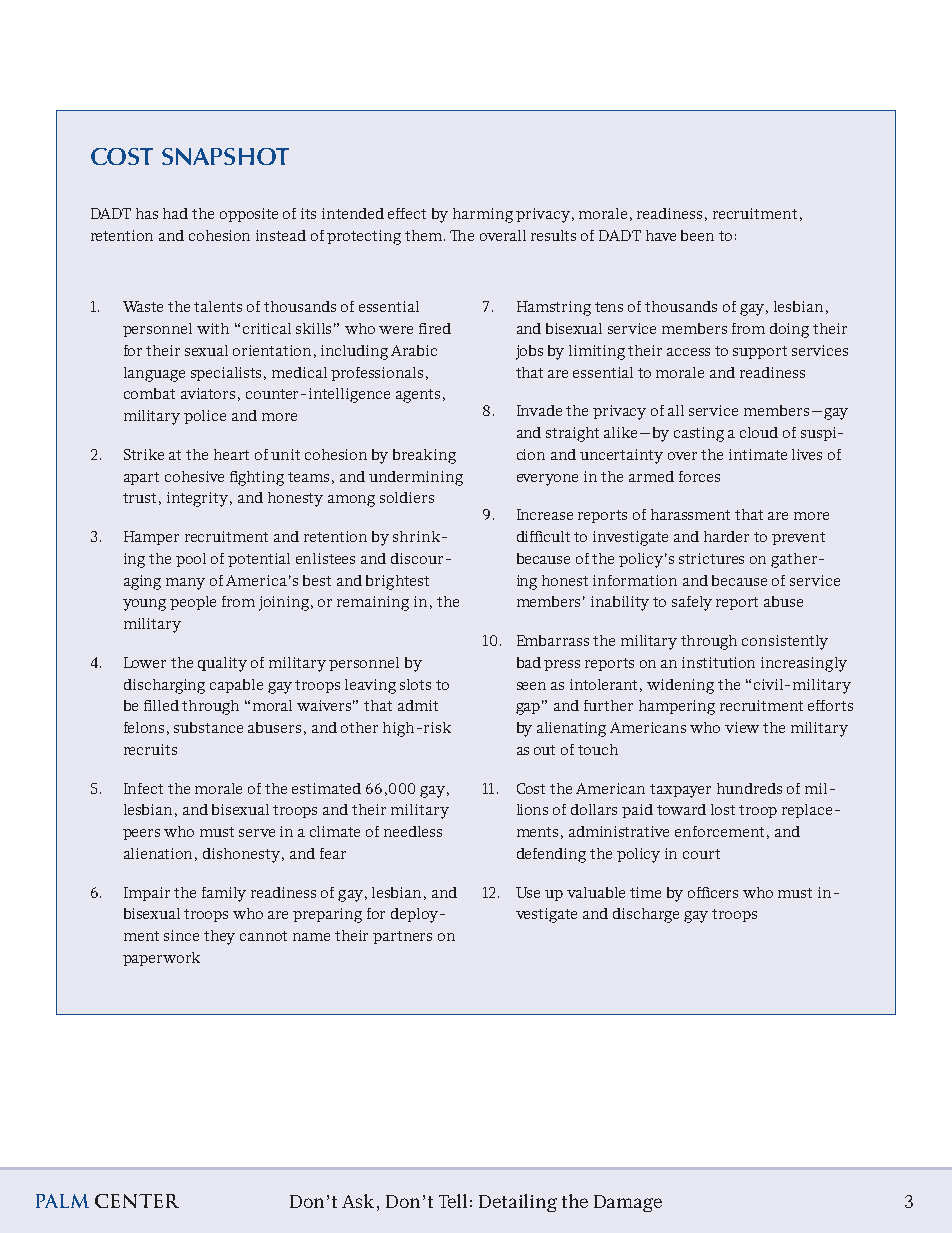 The width and height of the screenshot is (952, 1233). What do you see at coordinates (718, 662) in the screenshot?
I see `institution` at bounding box center [718, 662].
